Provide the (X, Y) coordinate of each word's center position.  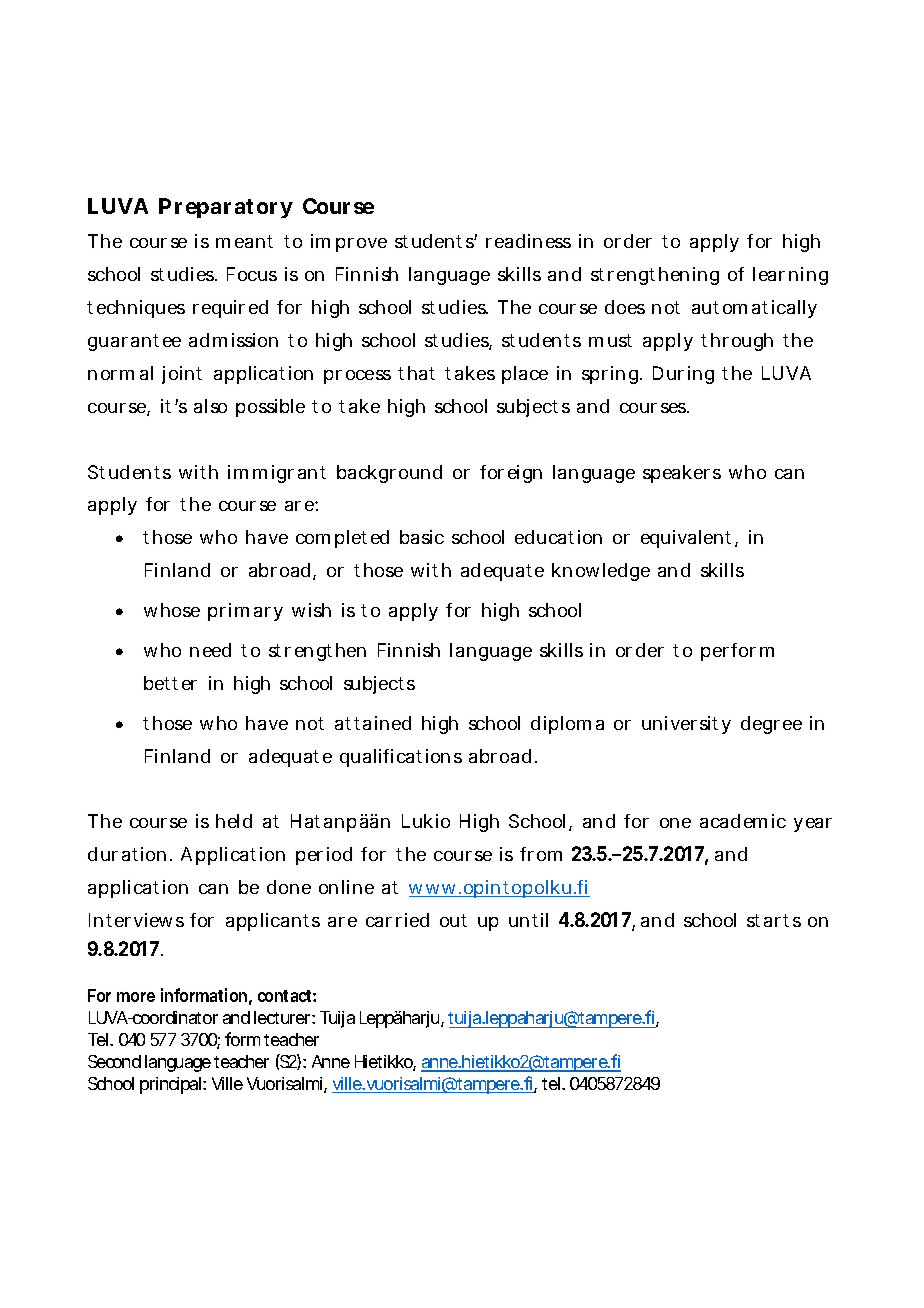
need (210, 650)
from (541, 854)
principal (172, 1085)
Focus (252, 274)
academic (743, 821)
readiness (528, 241)
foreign (511, 474)
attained (373, 723)
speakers (682, 474)
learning (790, 276)
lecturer (284, 1017)
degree (771, 725)
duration (129, 854)
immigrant (277, 474)
